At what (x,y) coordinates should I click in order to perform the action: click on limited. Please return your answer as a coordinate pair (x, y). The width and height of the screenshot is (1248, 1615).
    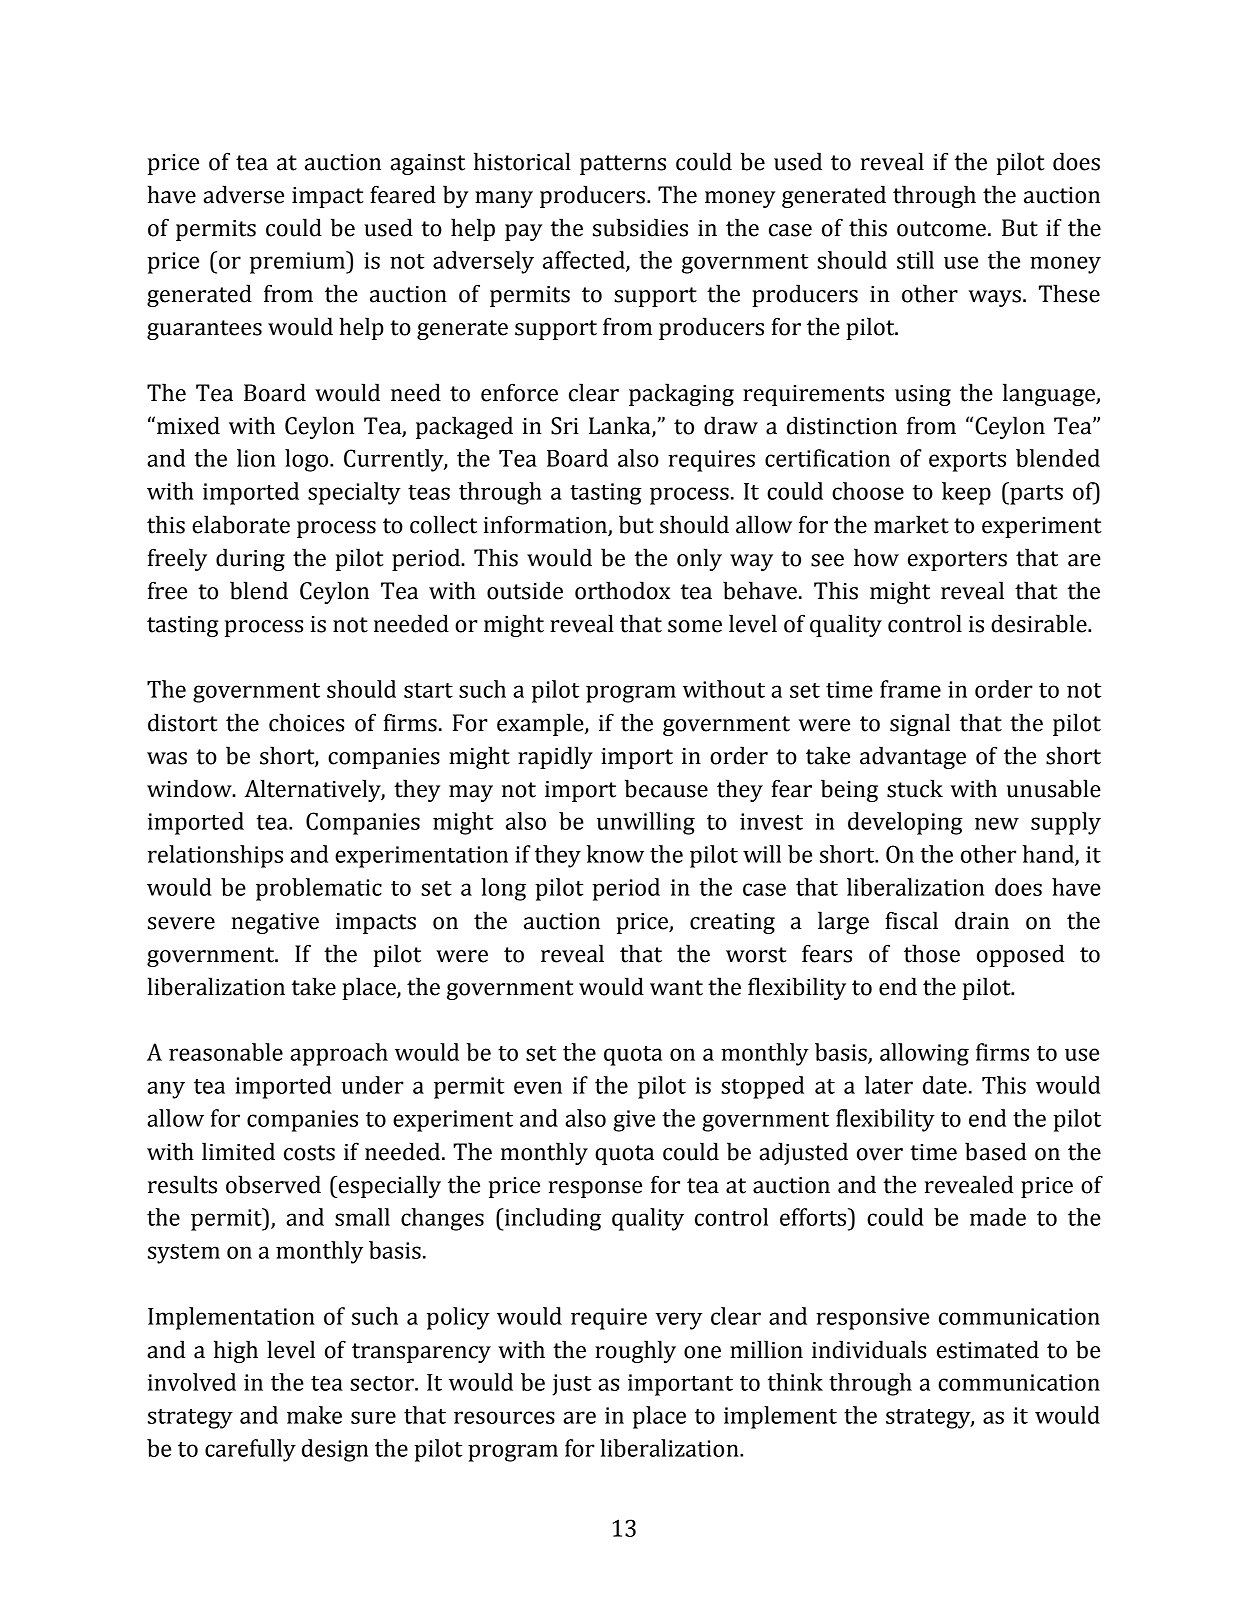
    Looking at the image, I should click on (238, 1151).
